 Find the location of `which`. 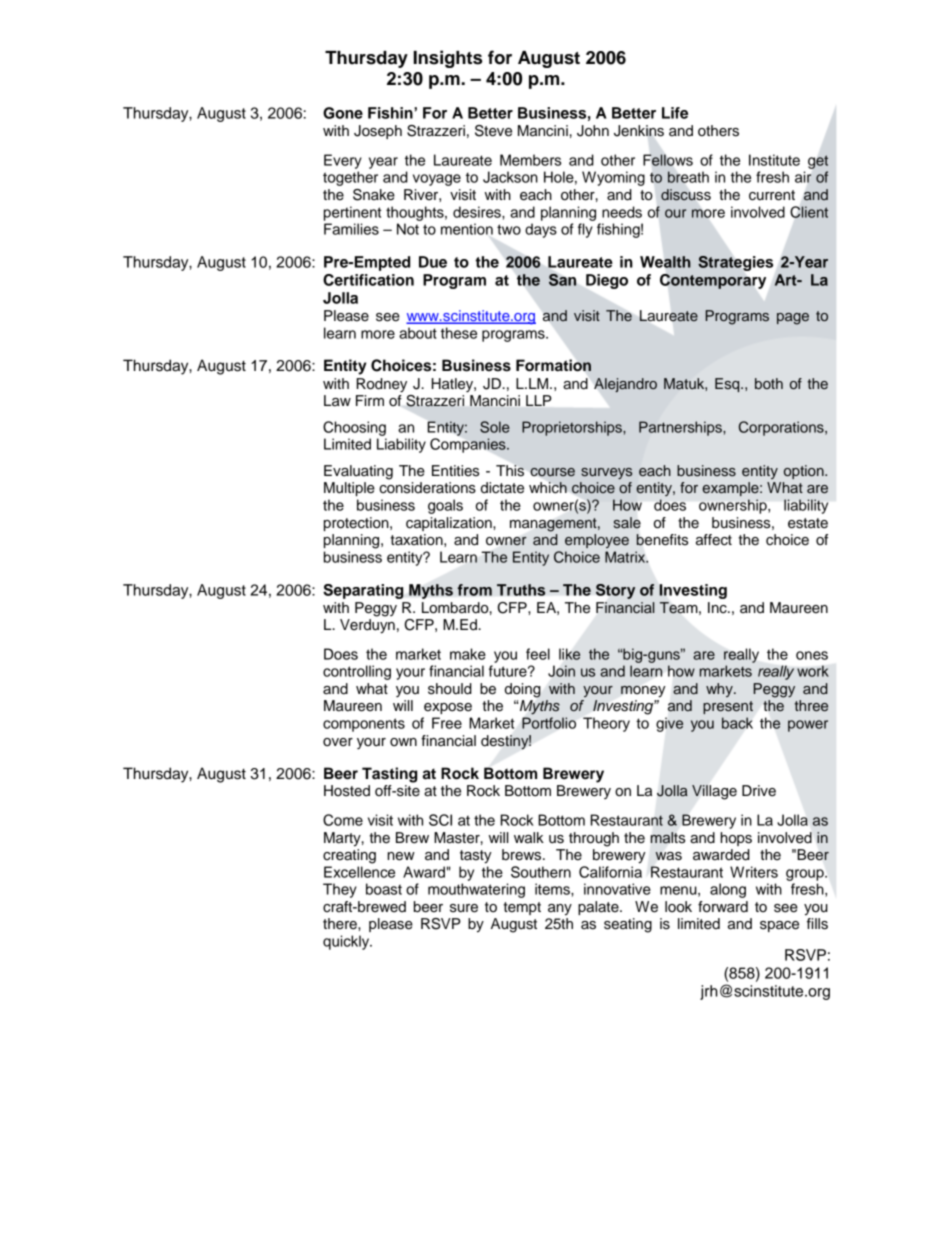

which is located at coordinates (548, 488).
